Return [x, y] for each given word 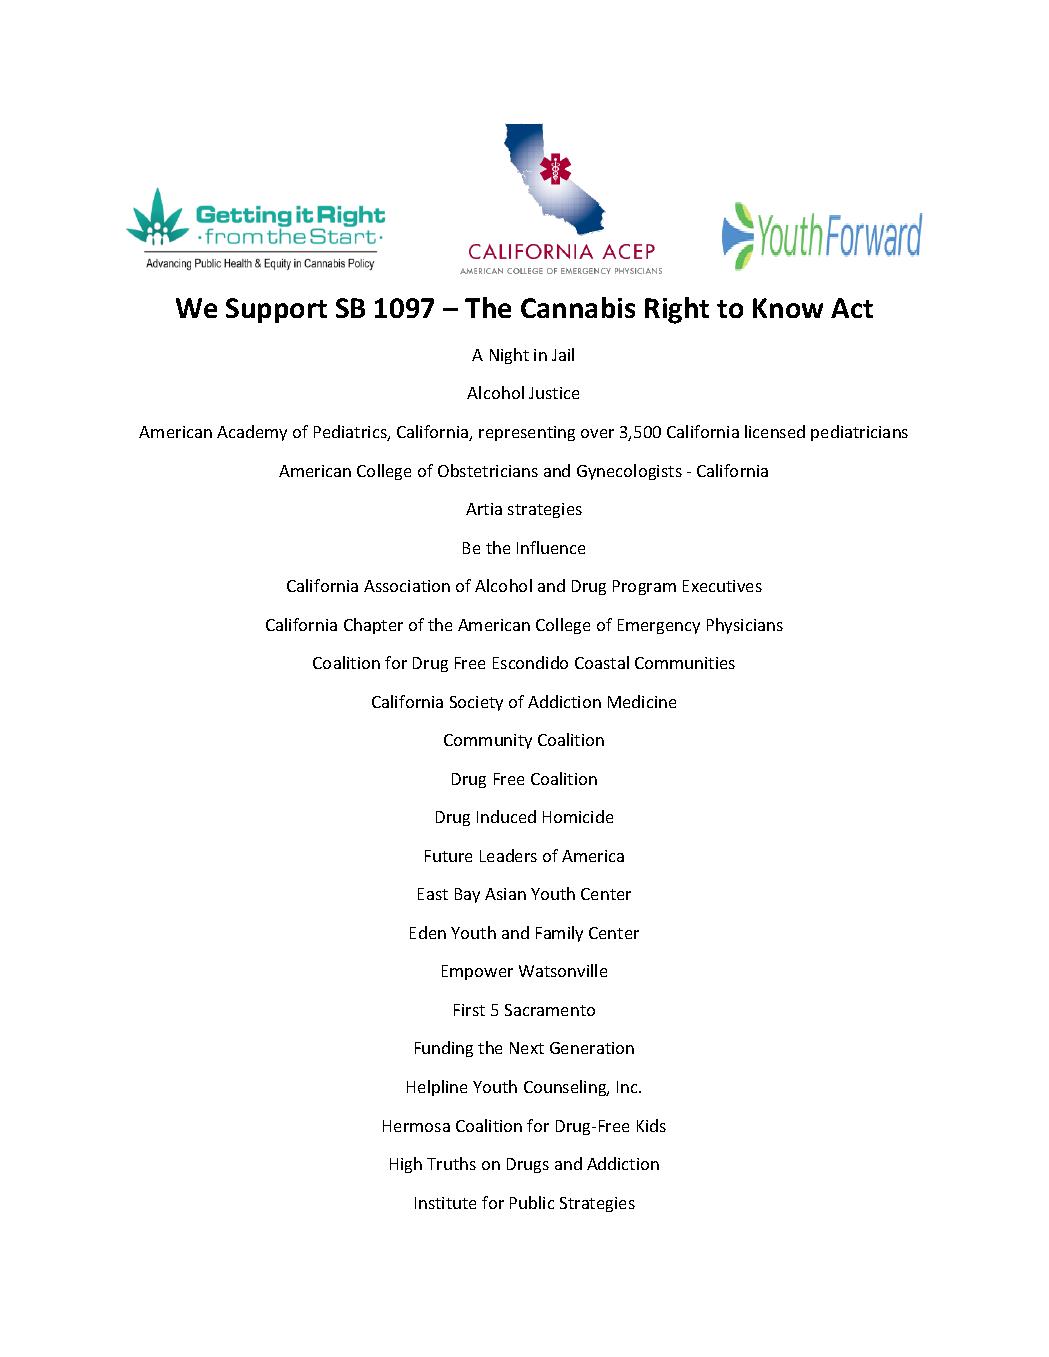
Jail [563, 354]
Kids [651, 1125]
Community [488, 741]
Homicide [578, 816]
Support [276, 310]
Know [788, 308]
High [406, 1165]
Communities [685, 663]
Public [532, 1202]
